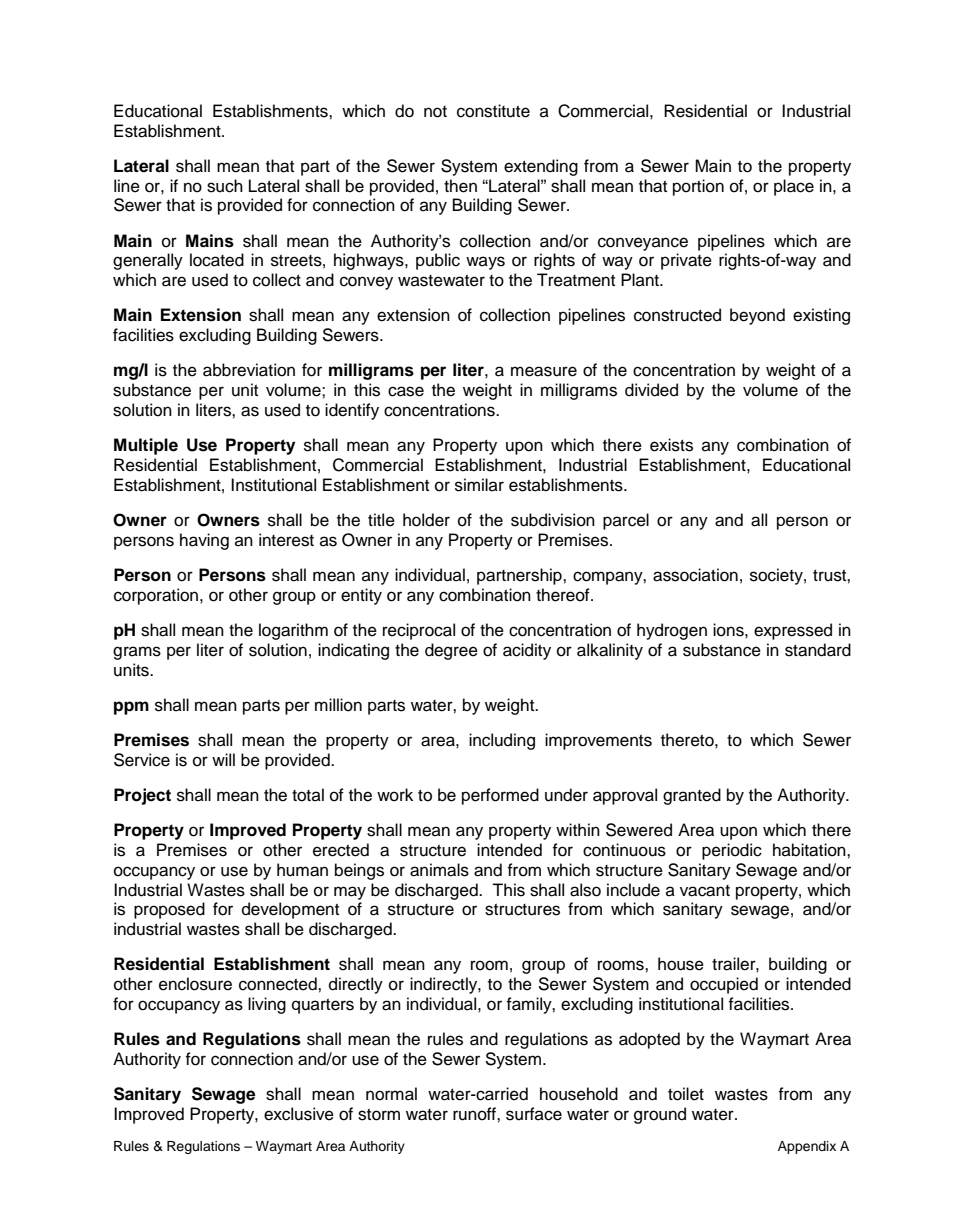 This image has width=960, height=1232. I want to click on degree, so click(451, 651).
